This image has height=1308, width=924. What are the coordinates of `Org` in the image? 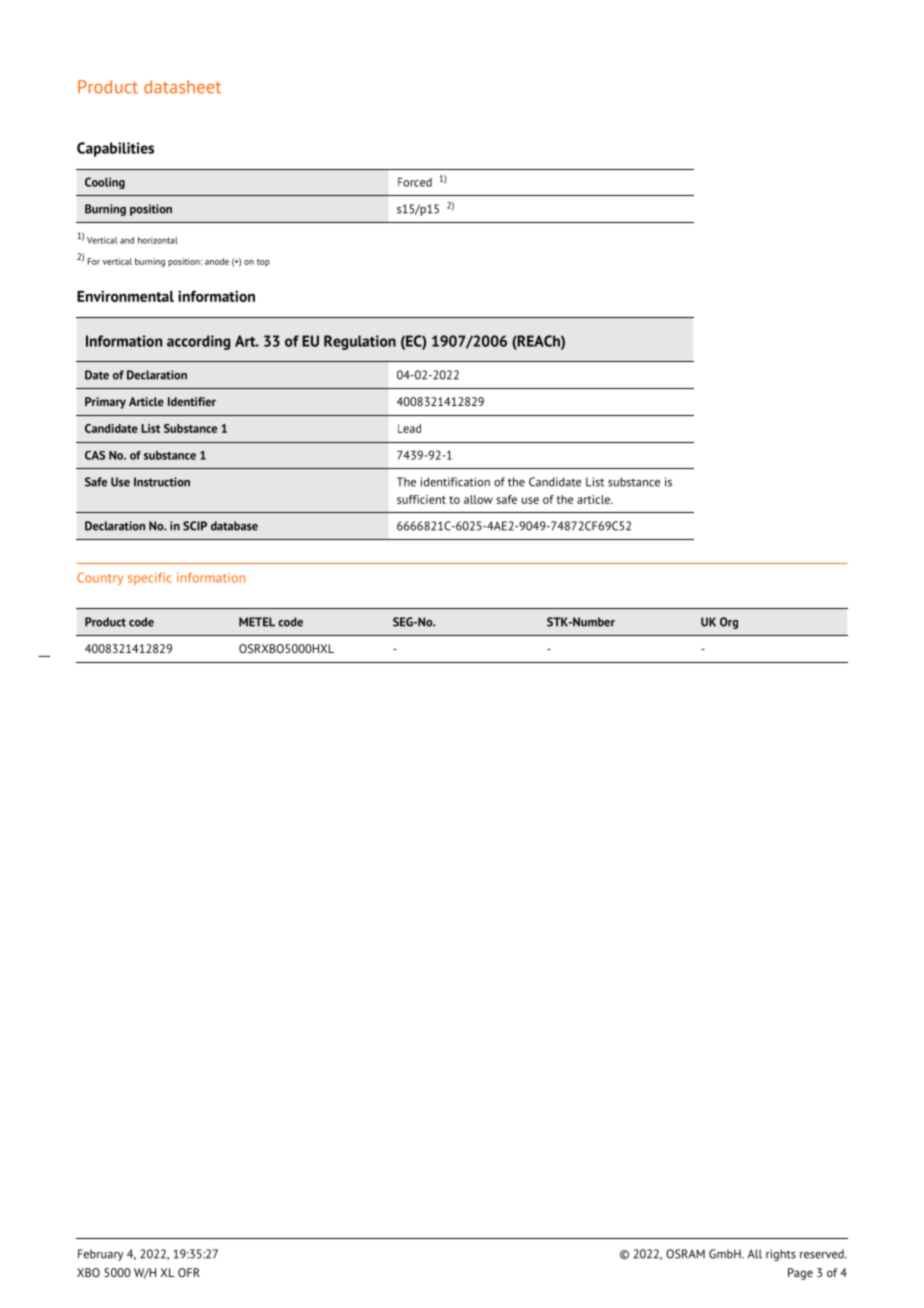 It's located at (729, 623).
